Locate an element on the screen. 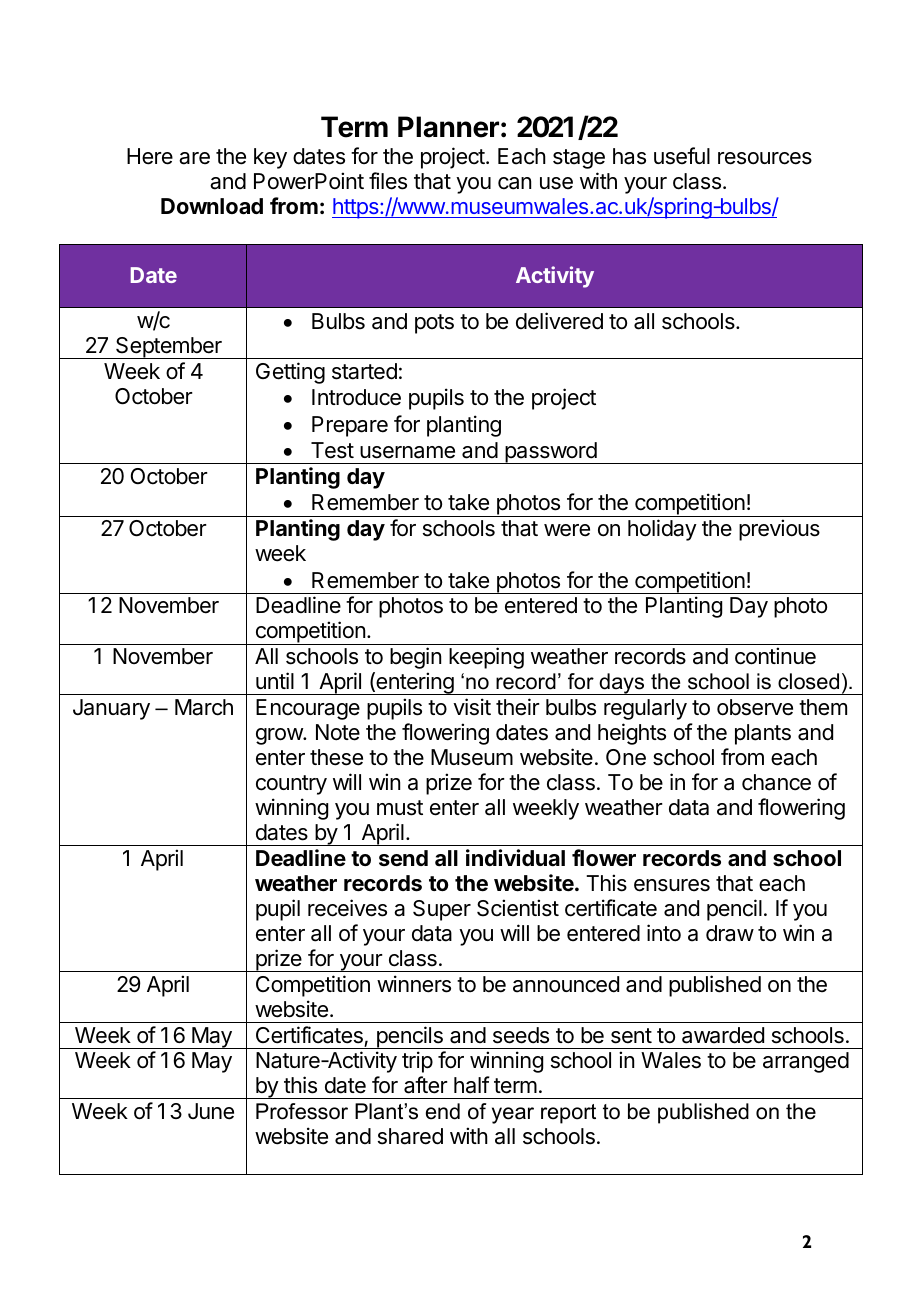  June is located at coordinates (211, 1111).
